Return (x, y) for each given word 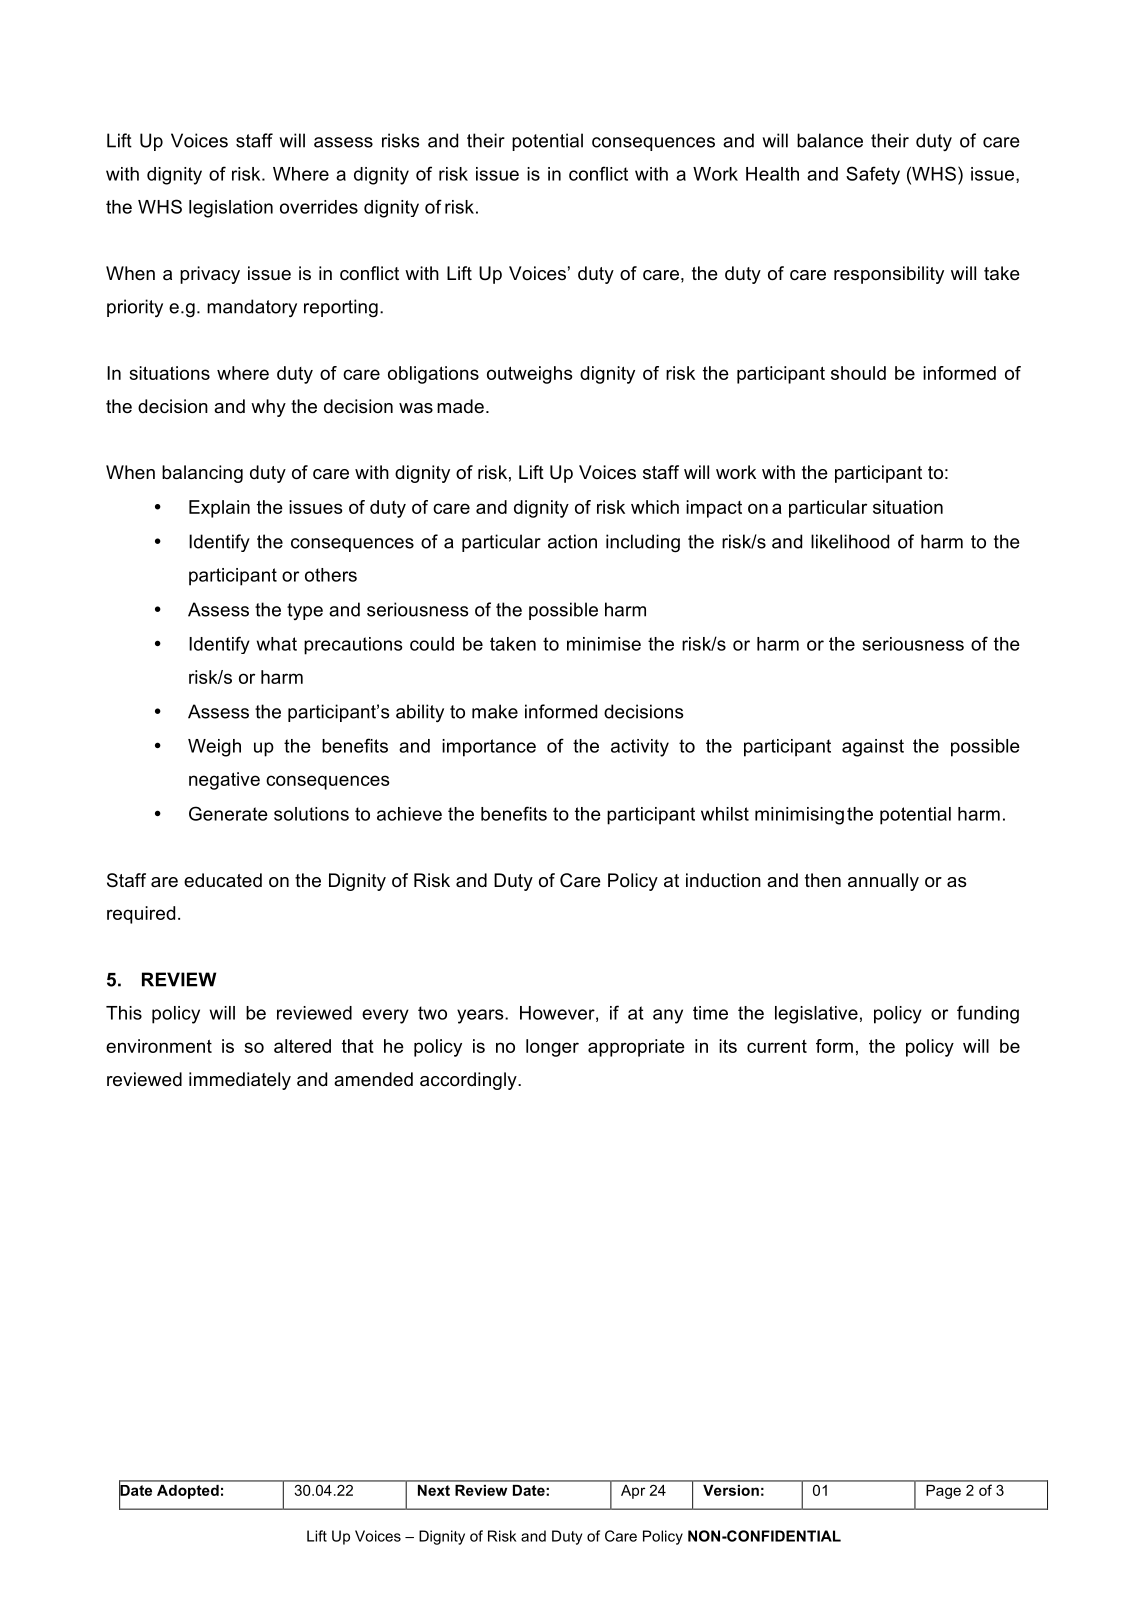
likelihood (850, 541)
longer (552, 1048)
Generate (228, 813)
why (268, 408)
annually (883, 882)
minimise (604, 644)
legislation (231, 209)
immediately (240, 1081)
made (460, 406)
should (858, 373)
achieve (409, 814)
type (305, 611)
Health (772, 174)
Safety (873, 175)
